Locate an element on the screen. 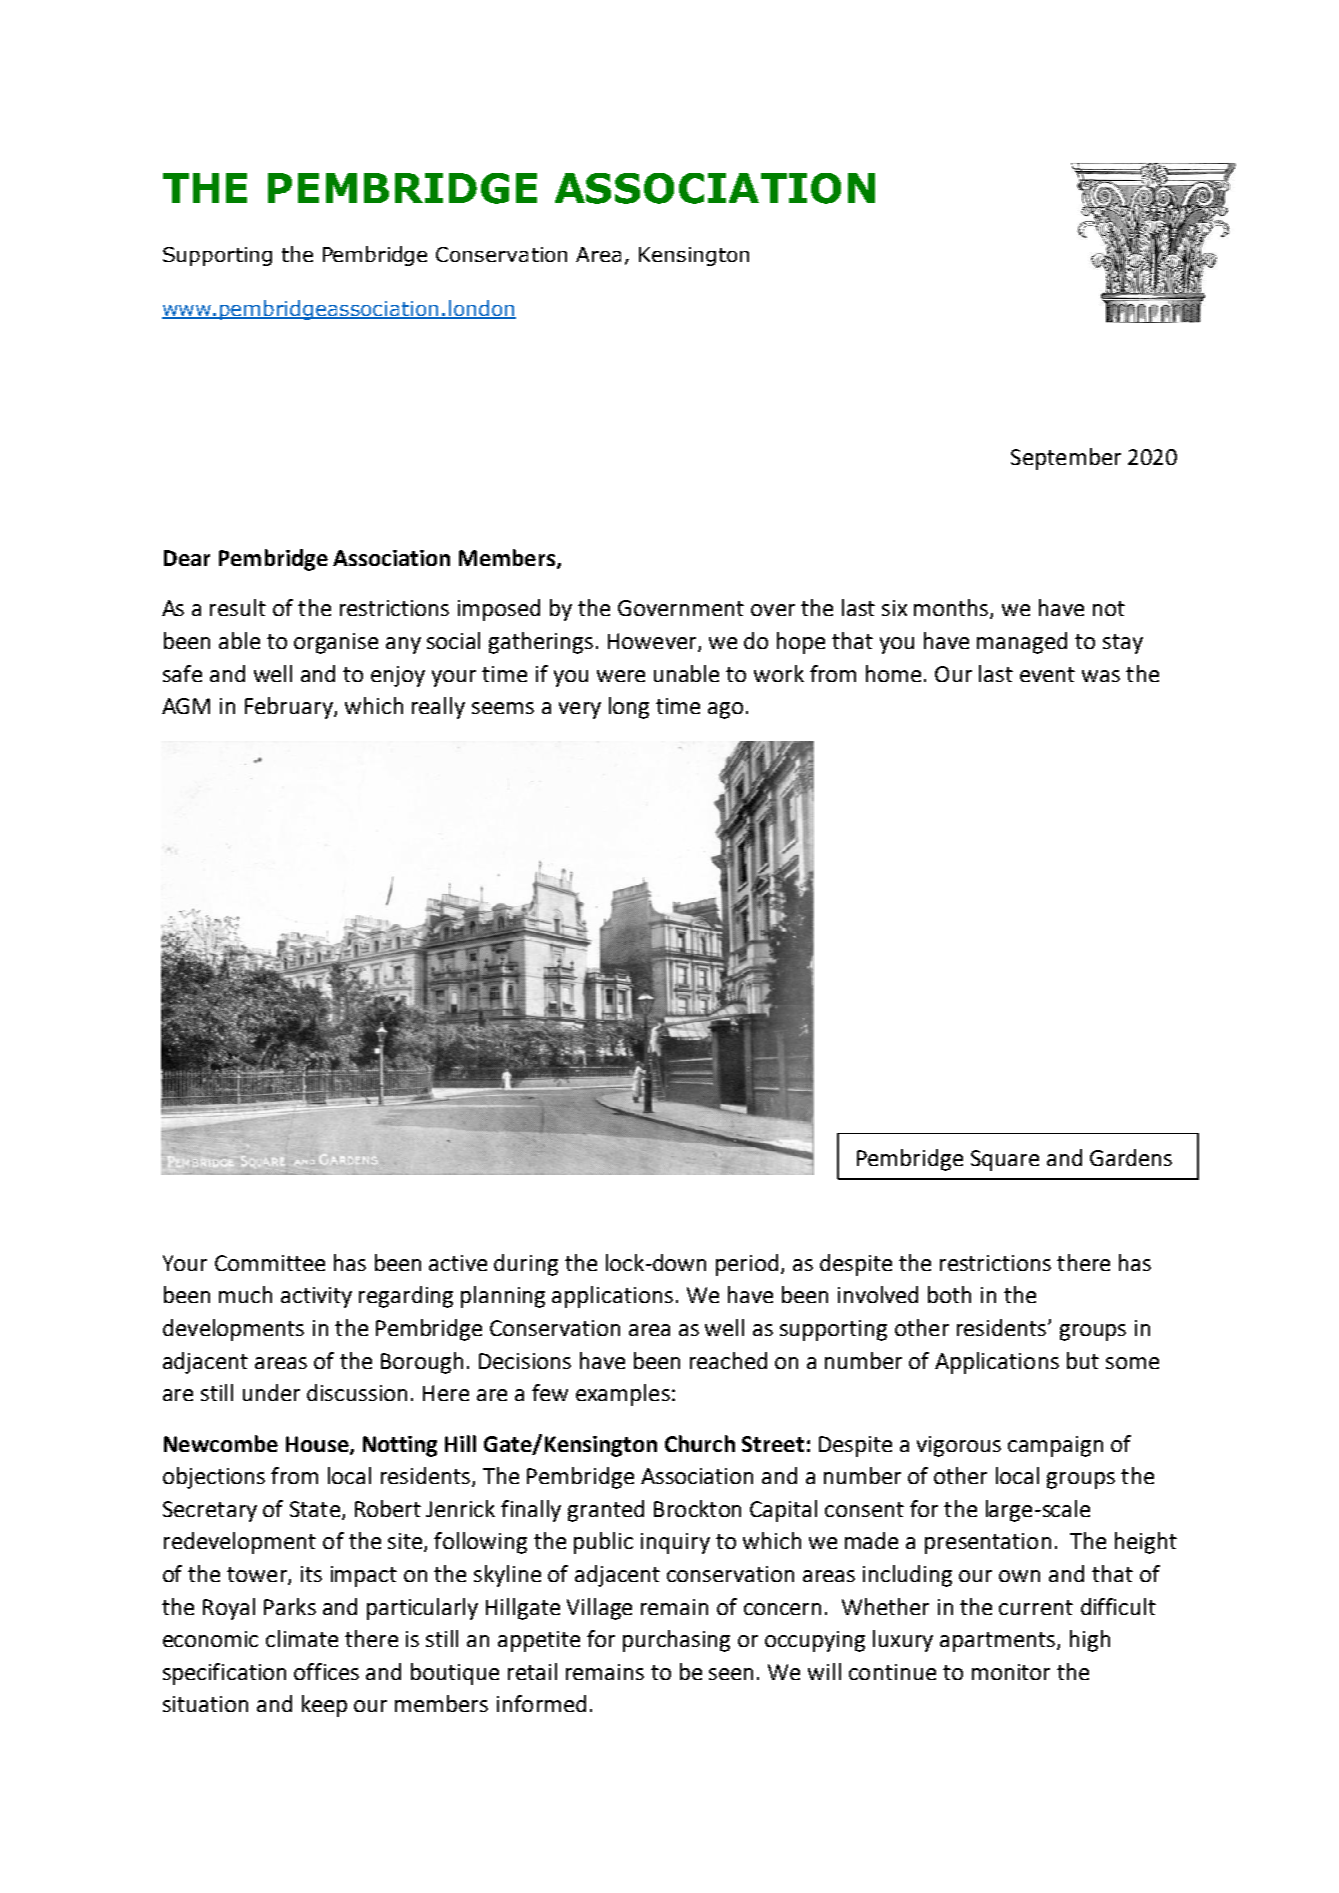 The width and height of the screenshot is (1339, 1893). However is located at coordinates (653, 642).
